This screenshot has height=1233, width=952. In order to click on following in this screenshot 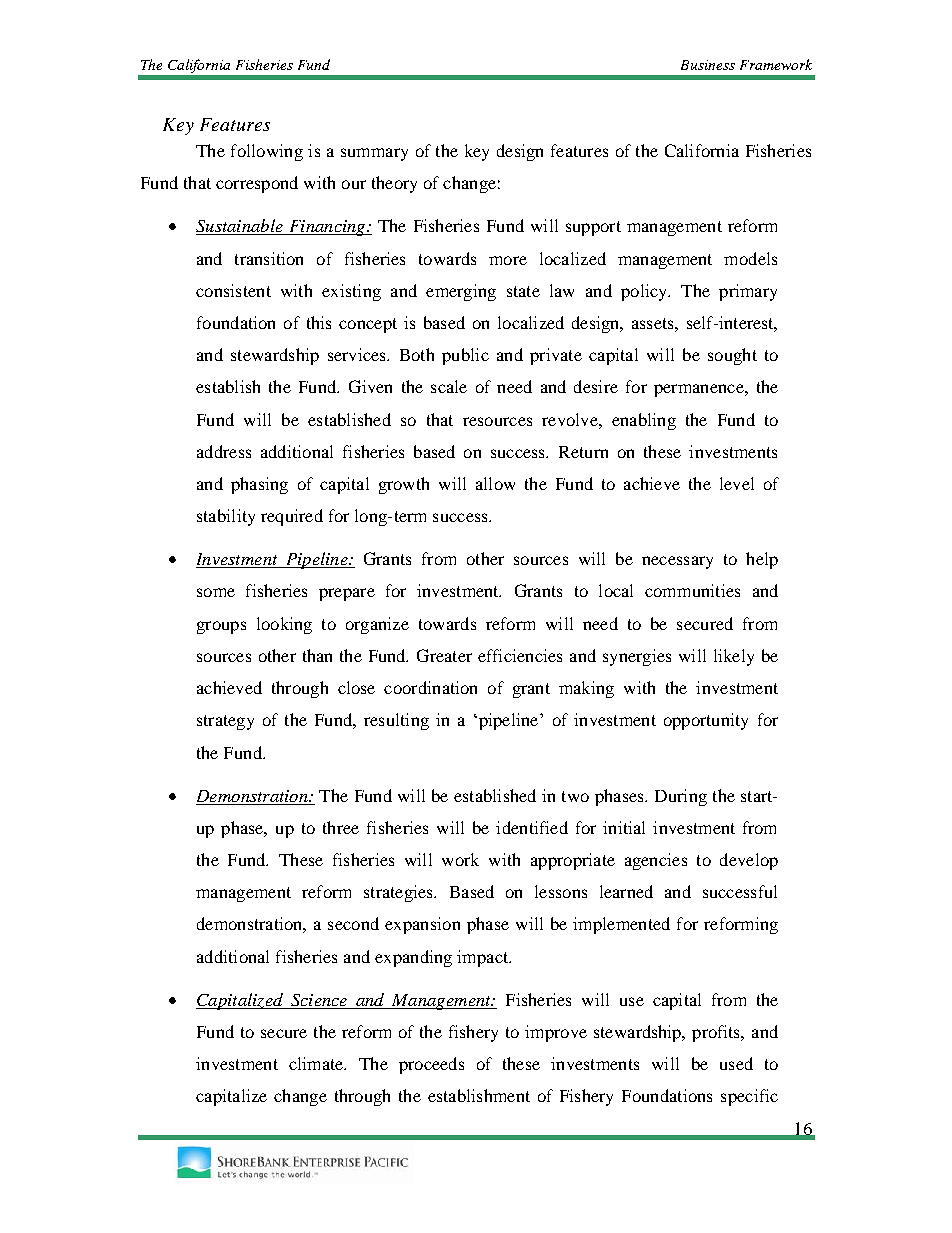, I will do `click(267, 152)`.
